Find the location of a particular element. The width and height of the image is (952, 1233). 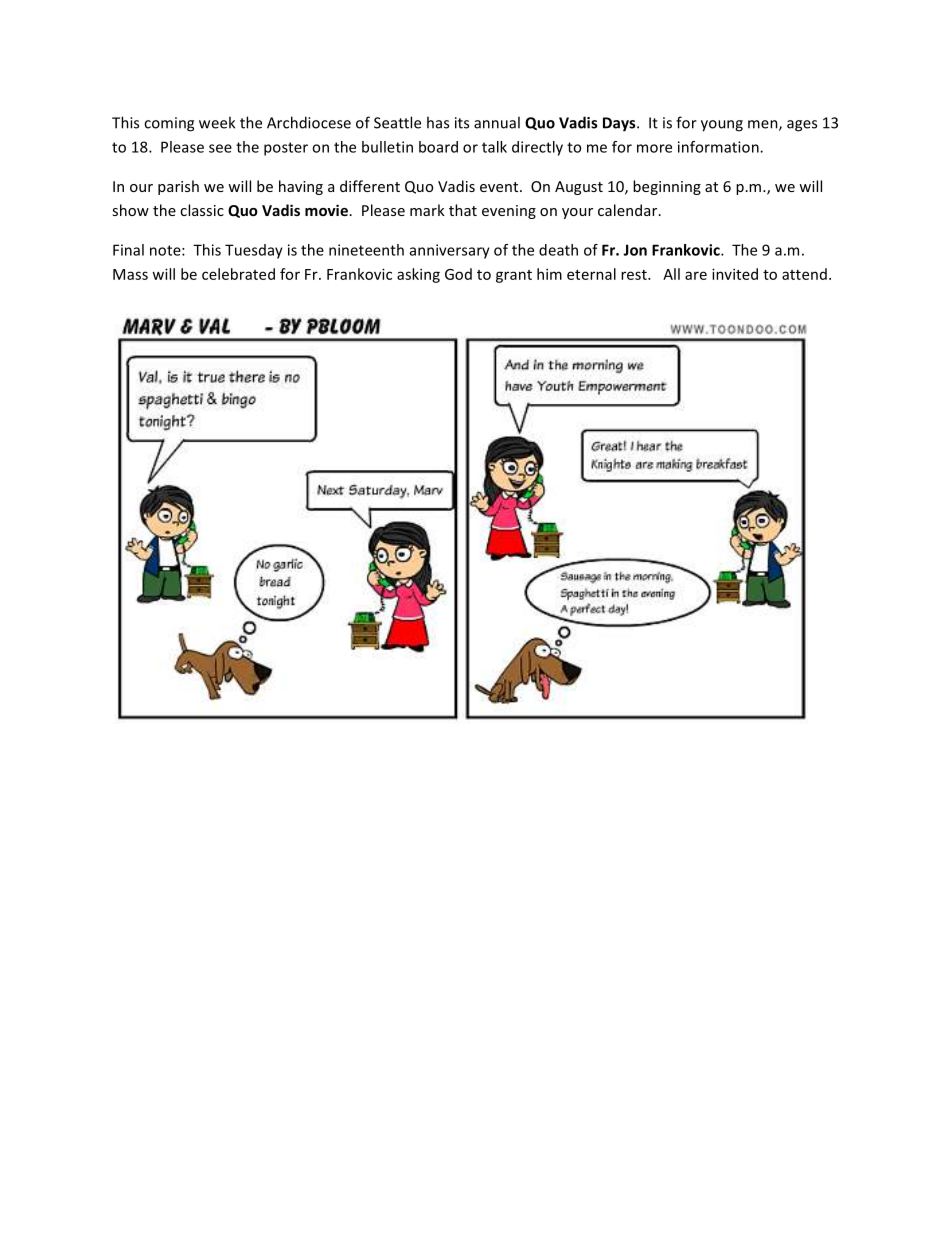

beginning is located at coordinates (667, 187).
